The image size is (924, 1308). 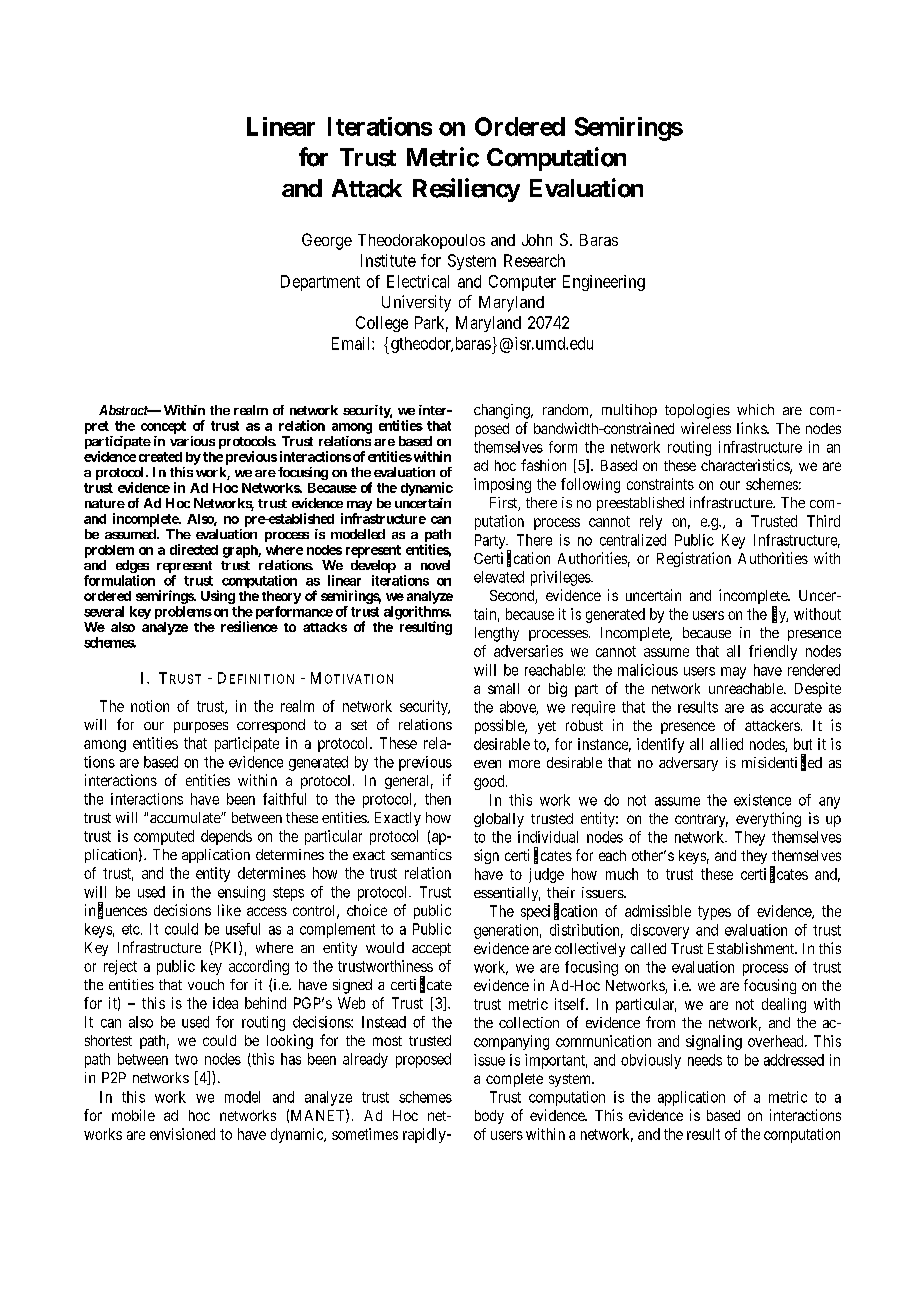 What do you see at coordinates (466, 190) in the screenshot?
I see `Resiliency` at bounding box center [466, 190].
